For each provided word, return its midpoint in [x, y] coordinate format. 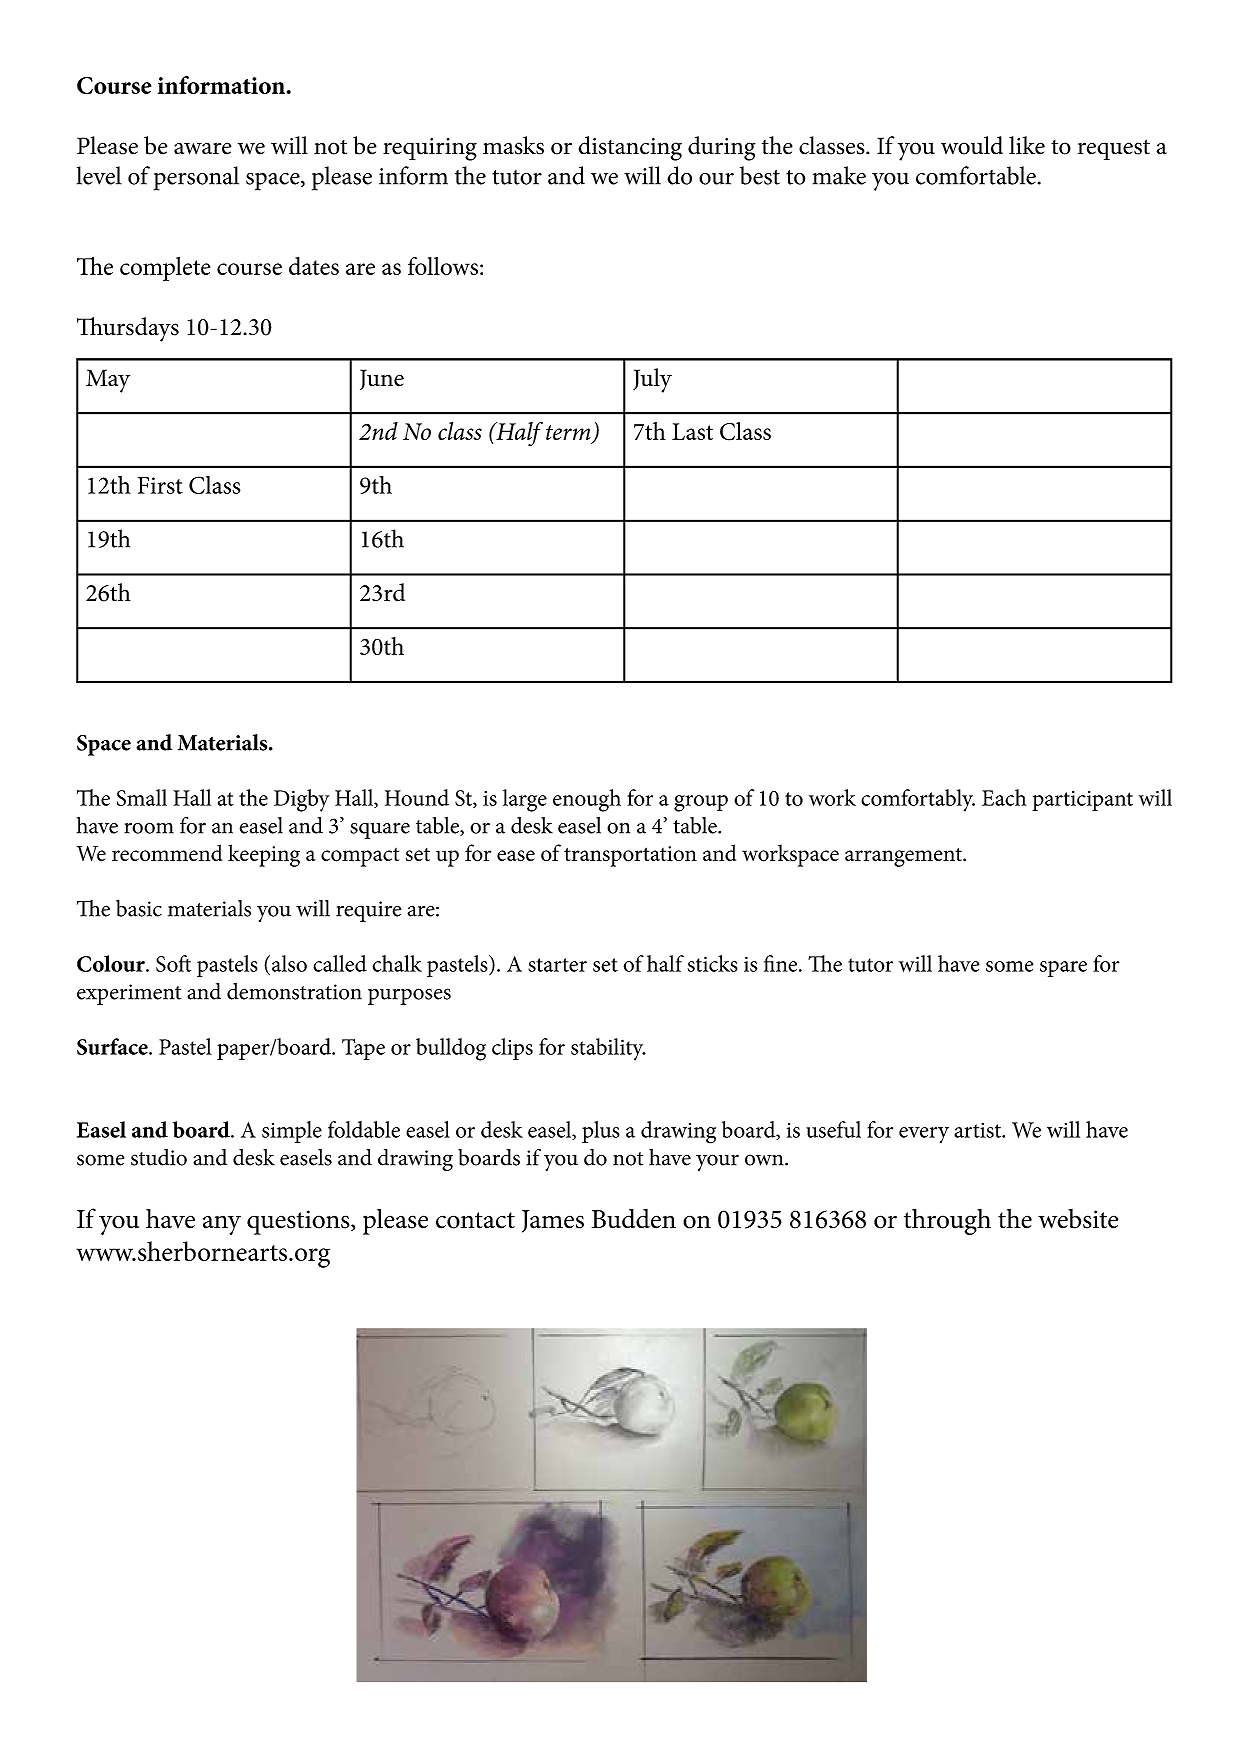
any [222, 1225]
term [569, 434]
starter [557, 965]
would [972, 145]
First [160, 485]
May [108, 381]
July [652, 380]
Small [142, 797]
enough [587, 800]
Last [692, 431]
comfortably [918, 800]
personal [196, 178]
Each [1004, 797]
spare [1063, 969]
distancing [630, 148]
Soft [173, 963]
